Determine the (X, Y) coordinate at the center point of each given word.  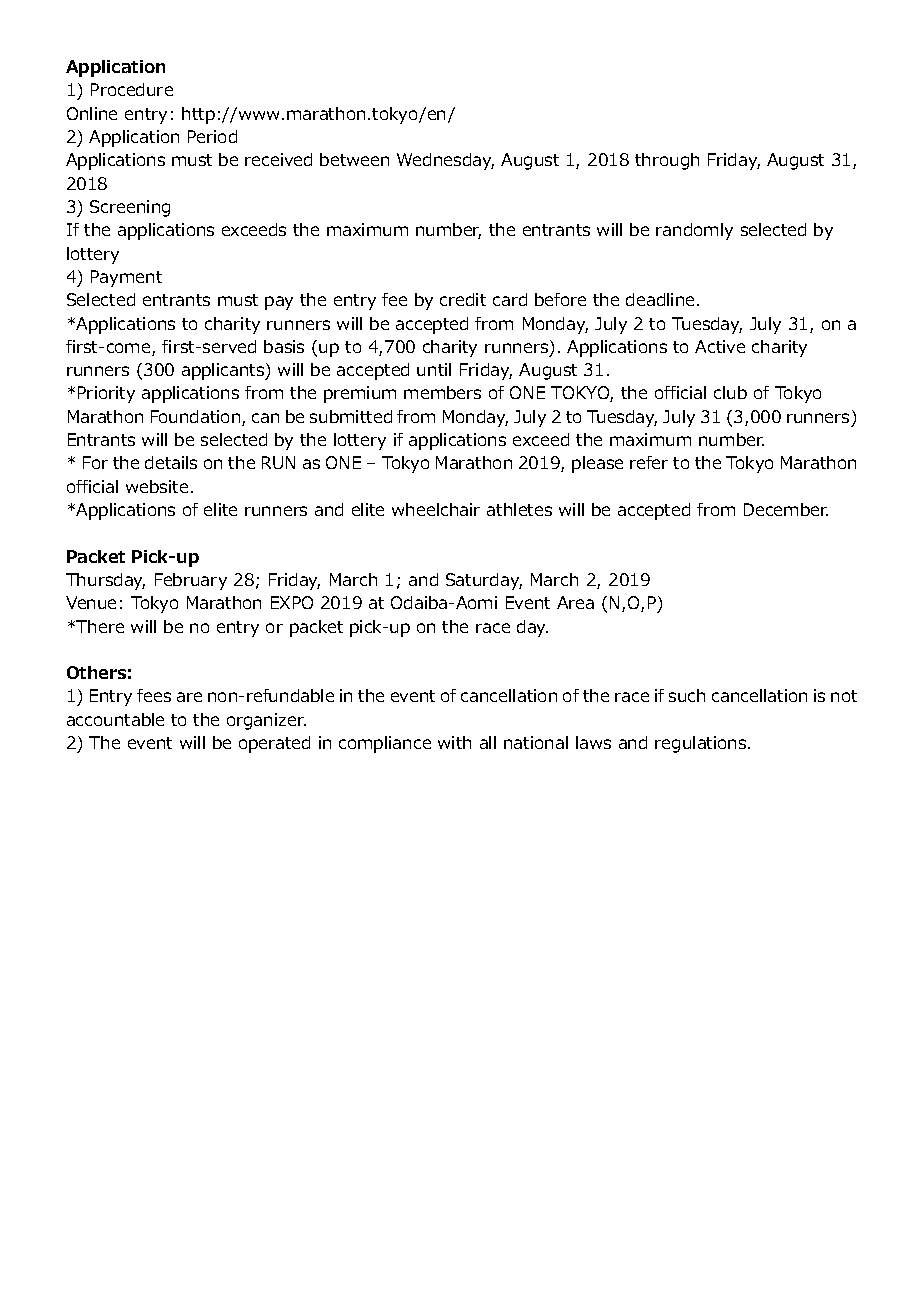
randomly (694, 231)
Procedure (132, 89)
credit (463, 299)
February (191, 581)
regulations (702, 744)
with (454, 742)
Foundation (197, 418)
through (667, 161)
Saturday (484, 581)
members (442, 392)
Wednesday (445, 161)
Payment (126, 278)
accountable (115, 719)
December (786, 509)
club (730, 392)
